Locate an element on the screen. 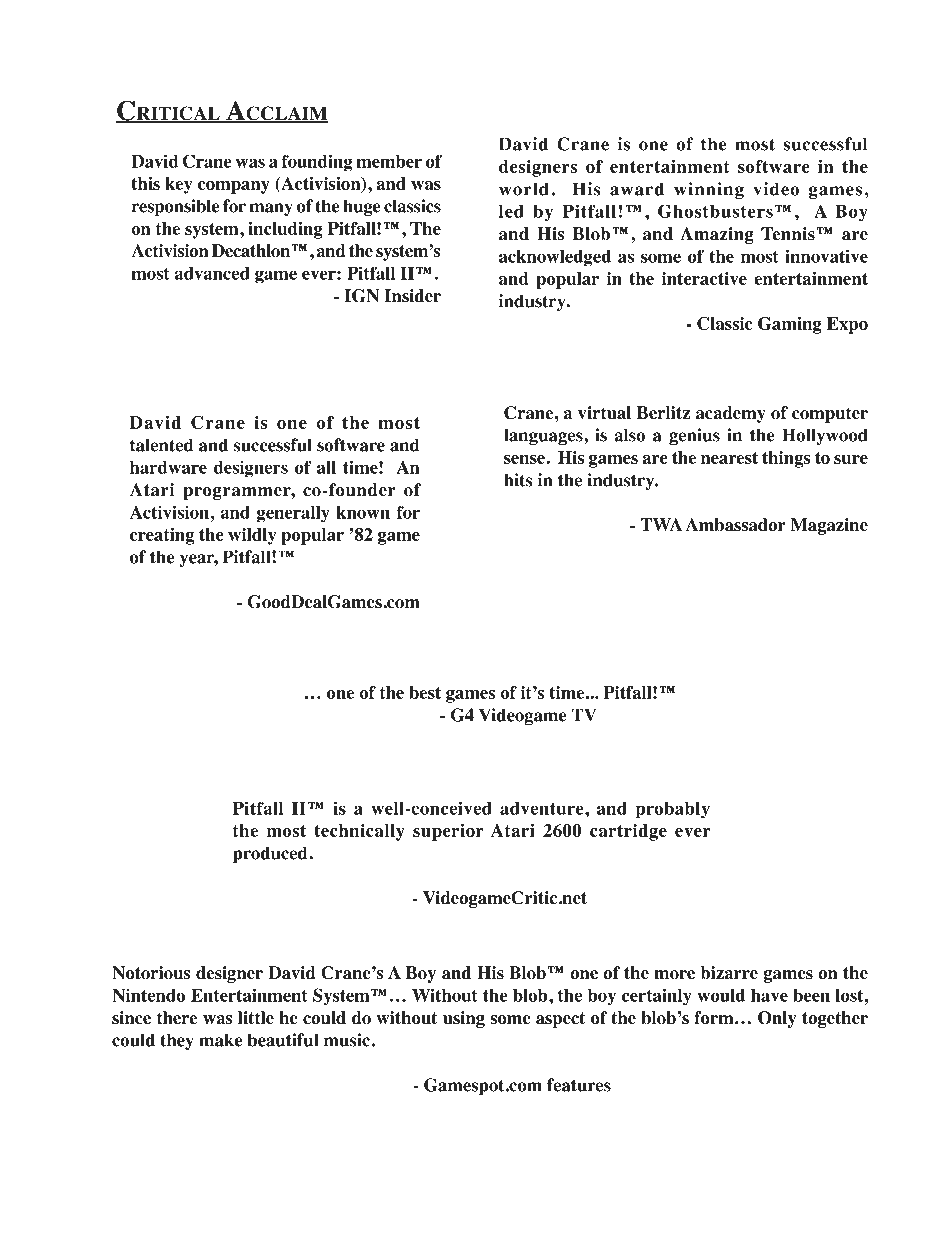 The width and height of the screenshot is (952, 1233). world is located at coordinates (524, 189).
